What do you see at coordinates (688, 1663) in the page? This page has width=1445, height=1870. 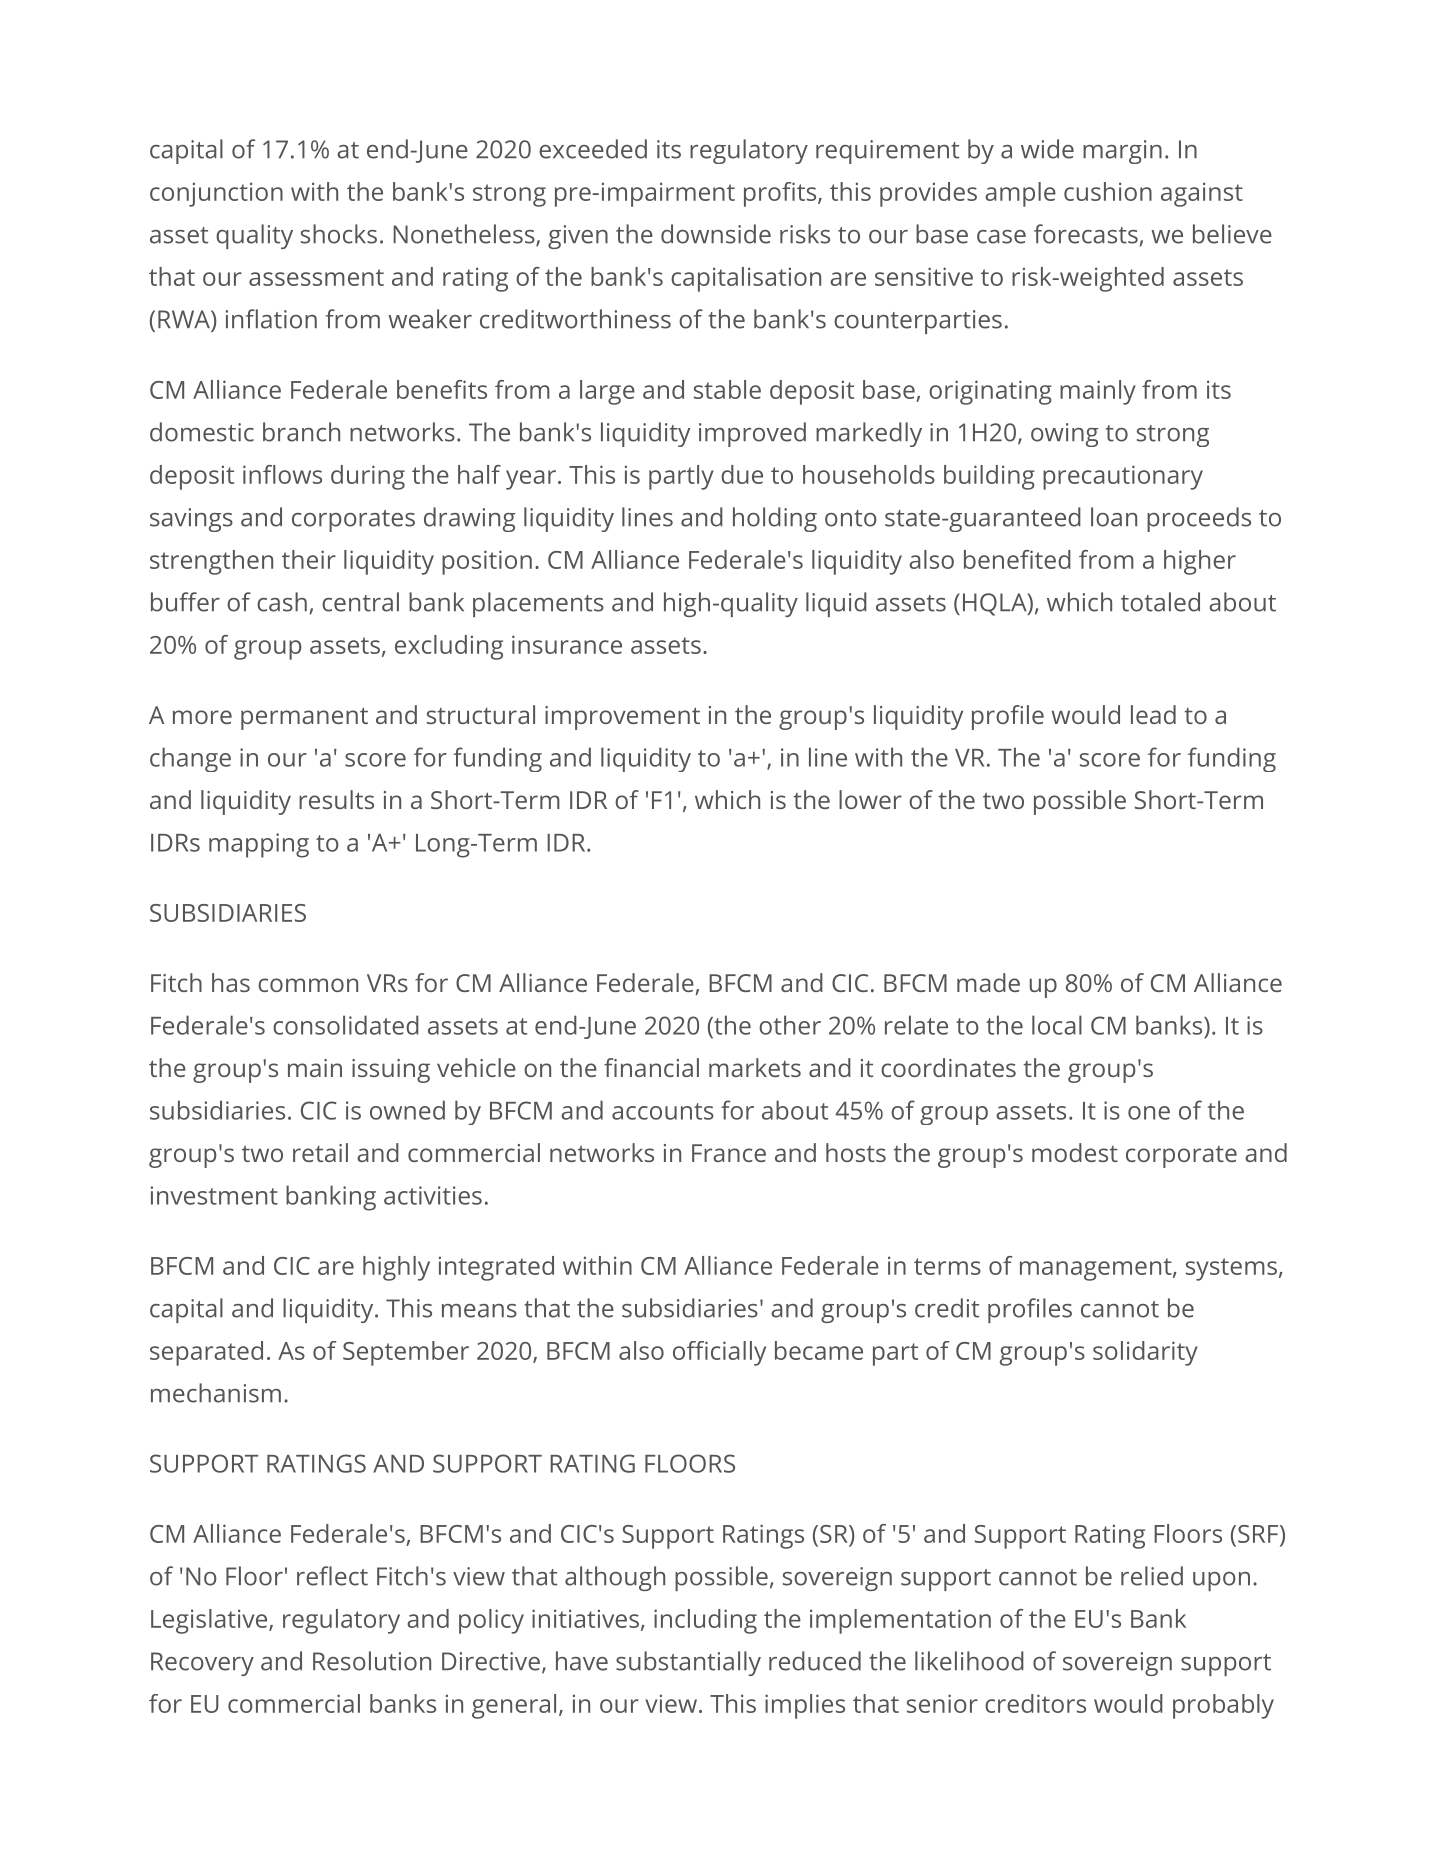 I see `substantially` at bounding box center [688, 1663].
